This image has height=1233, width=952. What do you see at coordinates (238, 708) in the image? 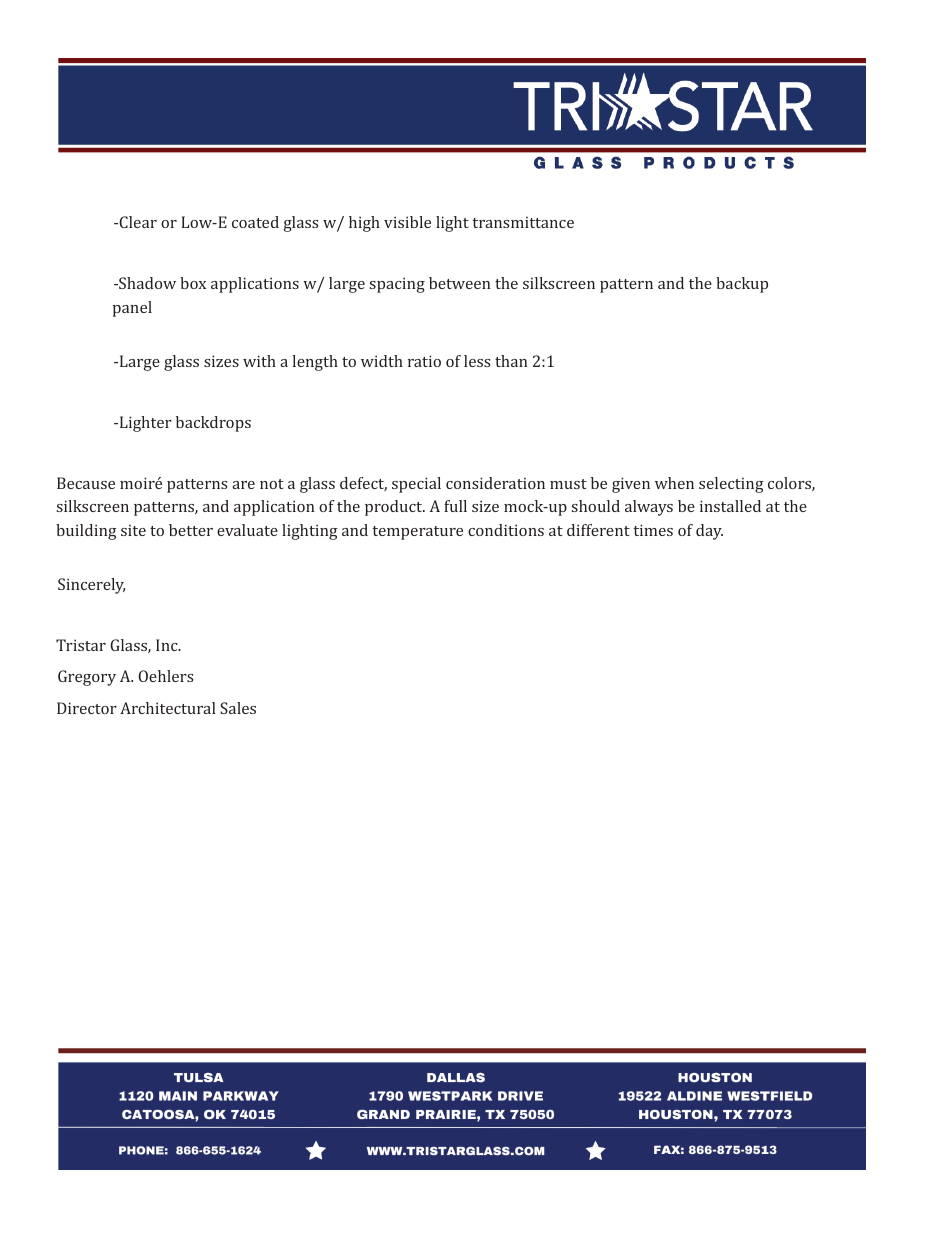
I see `Sales` at bounding box center [238, 708].
